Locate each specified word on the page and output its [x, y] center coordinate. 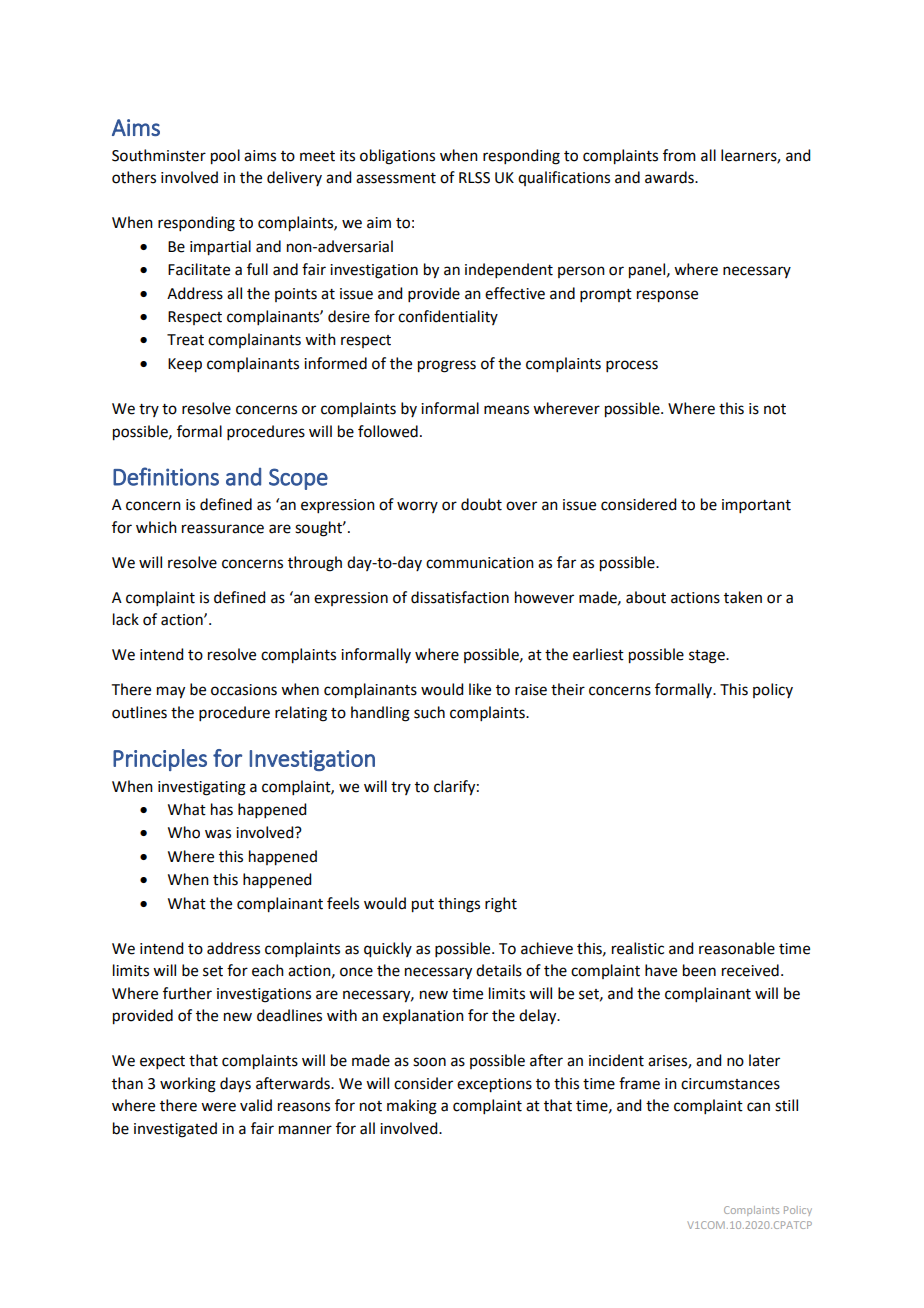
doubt [481, 504]
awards [670, 177]
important [756, 506]
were [218, 1107]
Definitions [166, 476]
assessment [396, 178]
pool [225, 157]
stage [708, 657]
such [429, 712]
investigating [202, 788]
